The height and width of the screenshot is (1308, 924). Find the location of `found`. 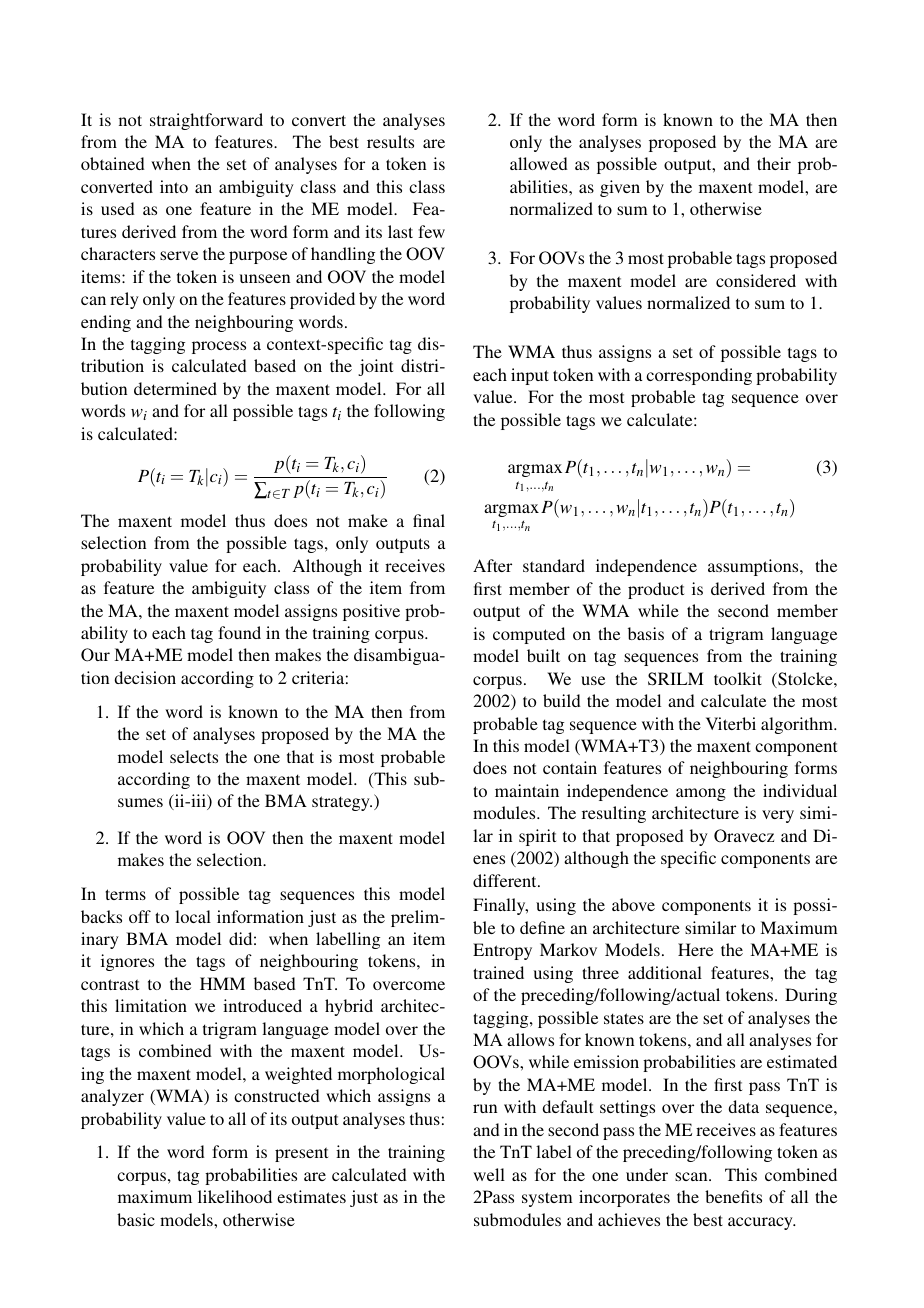

found is located at coordinates (239, 632).
